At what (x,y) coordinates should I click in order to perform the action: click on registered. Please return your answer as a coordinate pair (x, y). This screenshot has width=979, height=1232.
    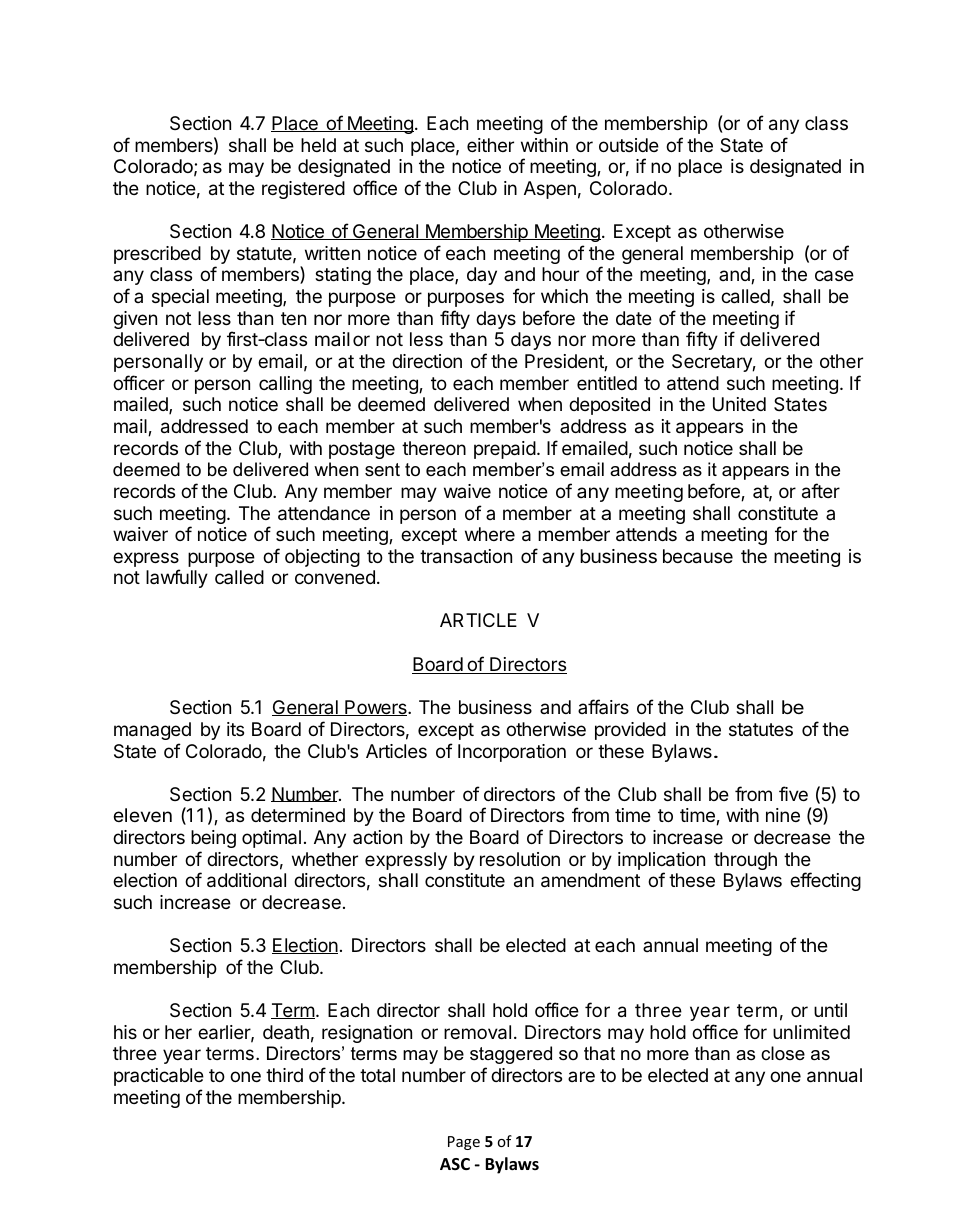
    Looking at the image, I should click on (303, 190).
